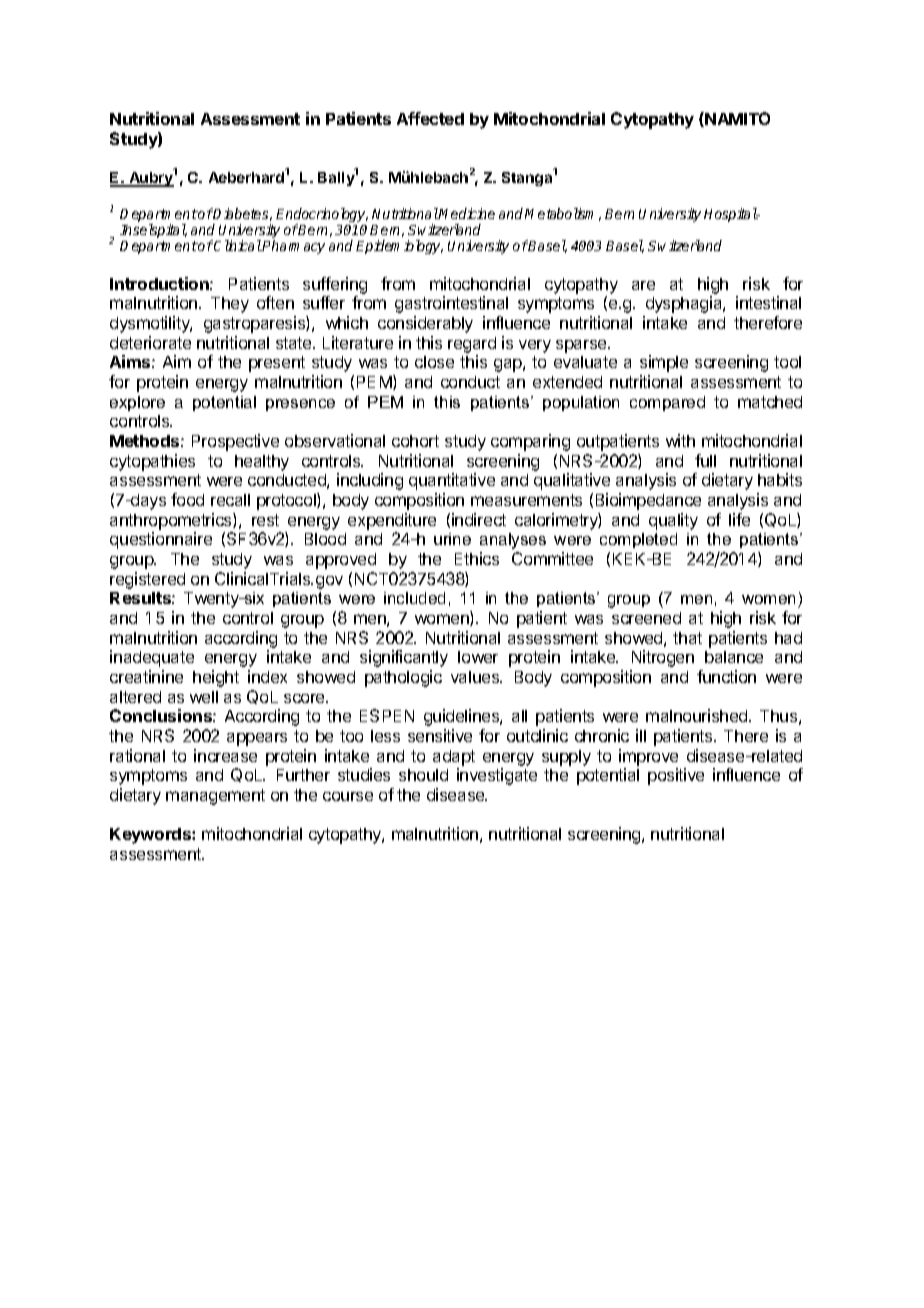 This screenshot has width=924, height=1308. What do you see at coordinates (452, 481) in the screenshot?
I see `quantitative` at bounding box center [452, 481].
